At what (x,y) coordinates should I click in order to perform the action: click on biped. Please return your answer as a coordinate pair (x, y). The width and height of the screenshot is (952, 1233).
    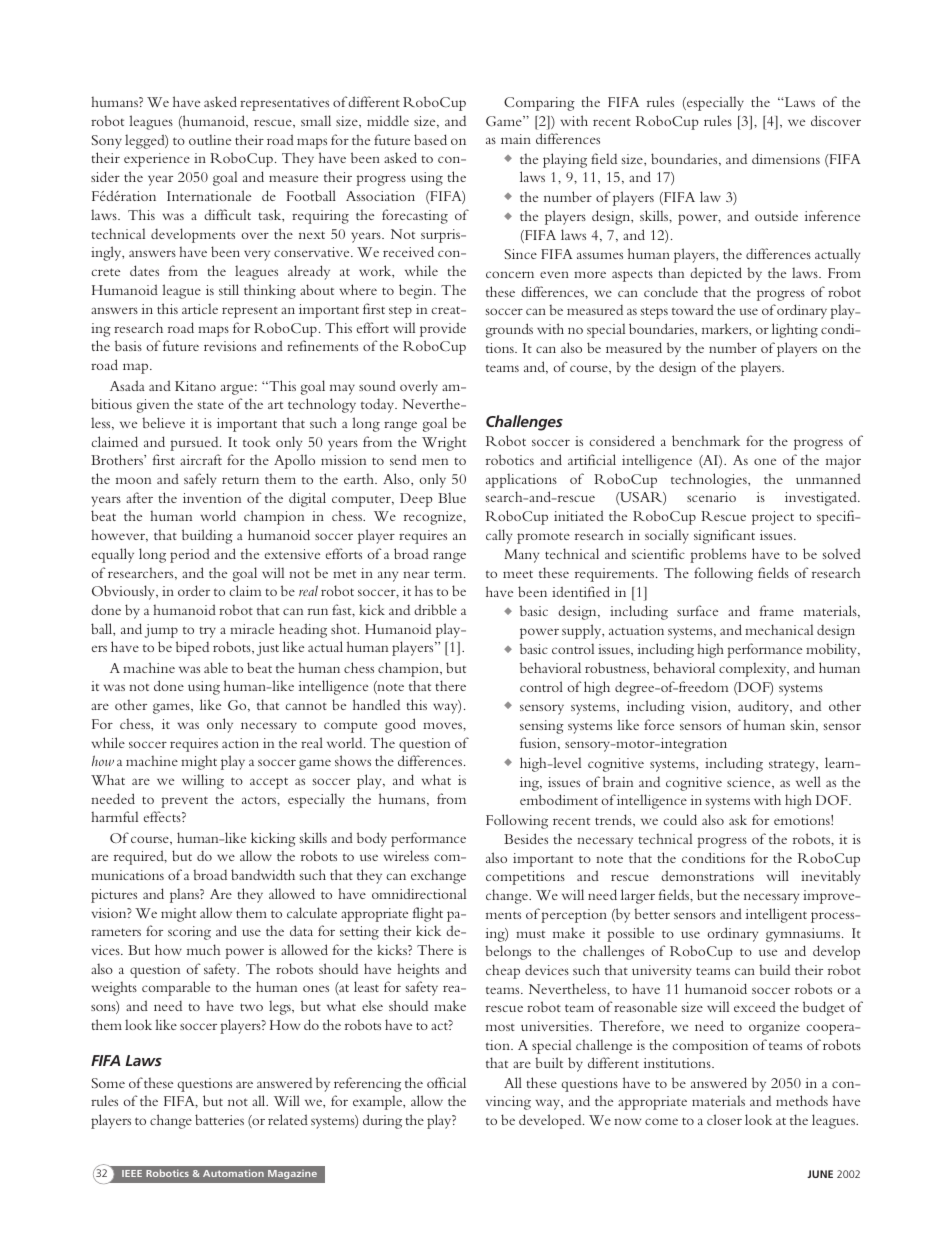
    Looking at the image, I should click on (192, 648).
